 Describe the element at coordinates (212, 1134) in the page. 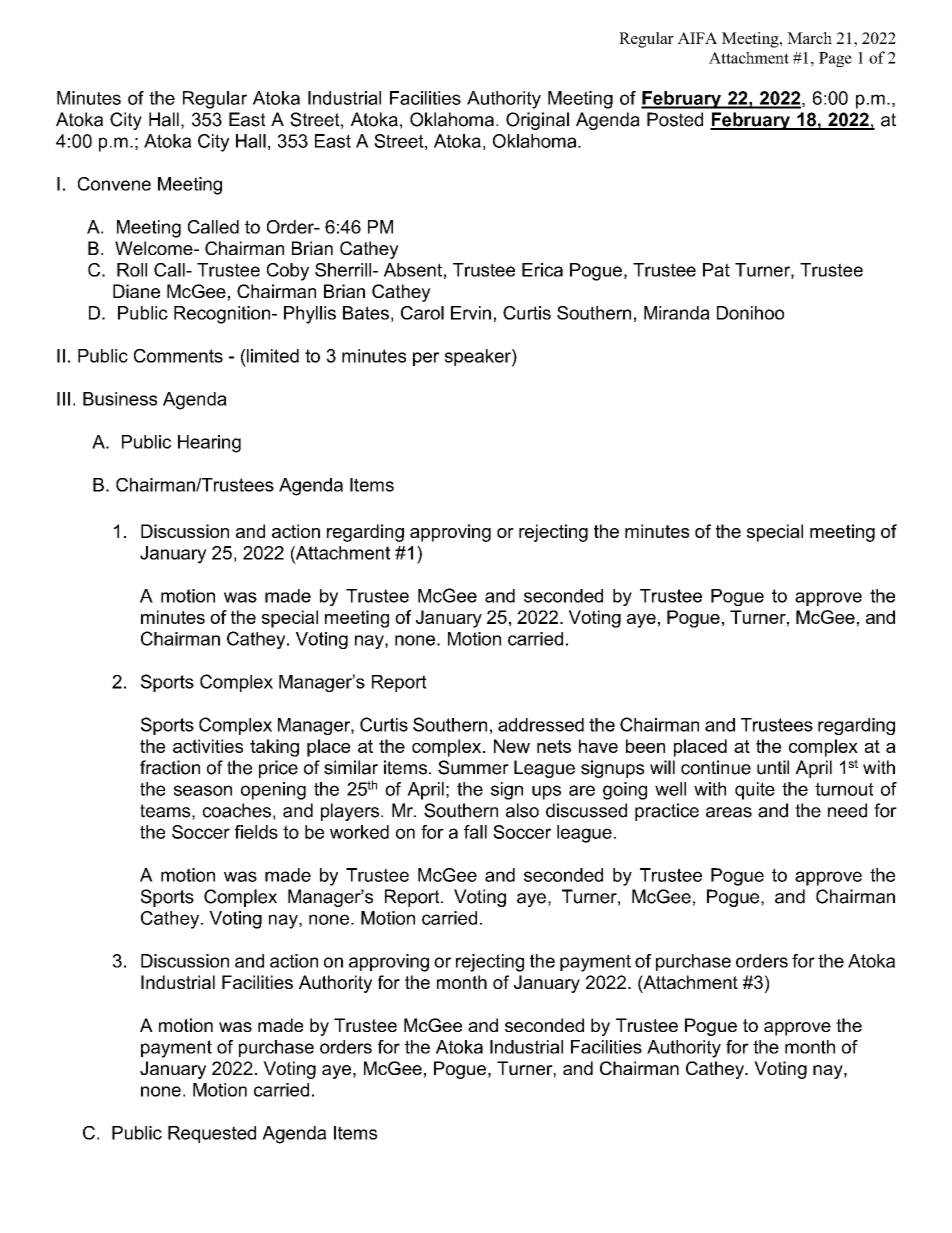

I see `Requested` at that location.
